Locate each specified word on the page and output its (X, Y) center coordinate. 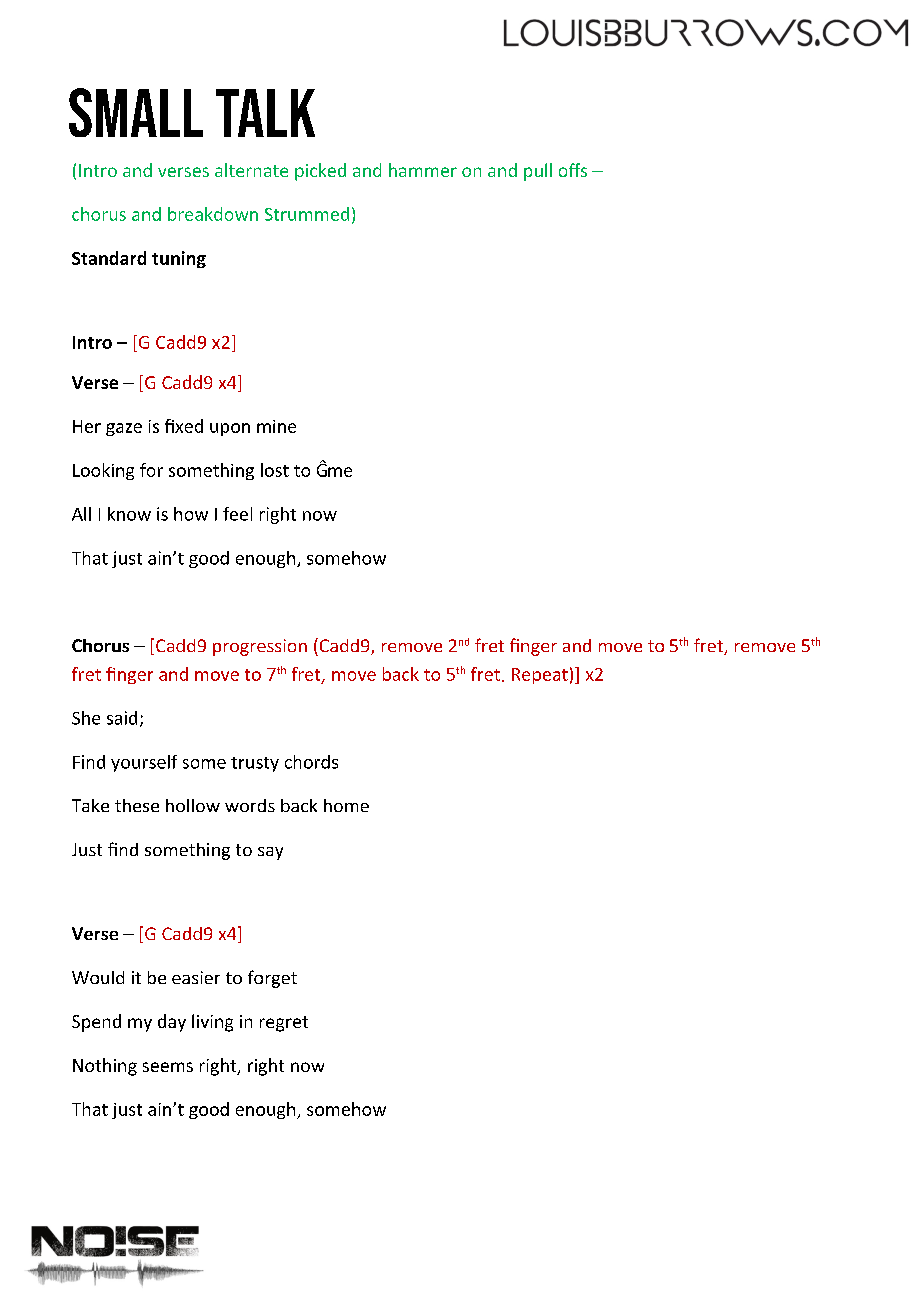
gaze (124, 429)
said (122, 718)
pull (538, 172)
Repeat (540, 676)
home (346, 805)
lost (275, 470)
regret (284, 1024)
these (137, 805)
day (172, 1023)
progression (260, 647)
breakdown (213, 214)
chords (311, 762)
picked (320, 172)
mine (276, 426)
